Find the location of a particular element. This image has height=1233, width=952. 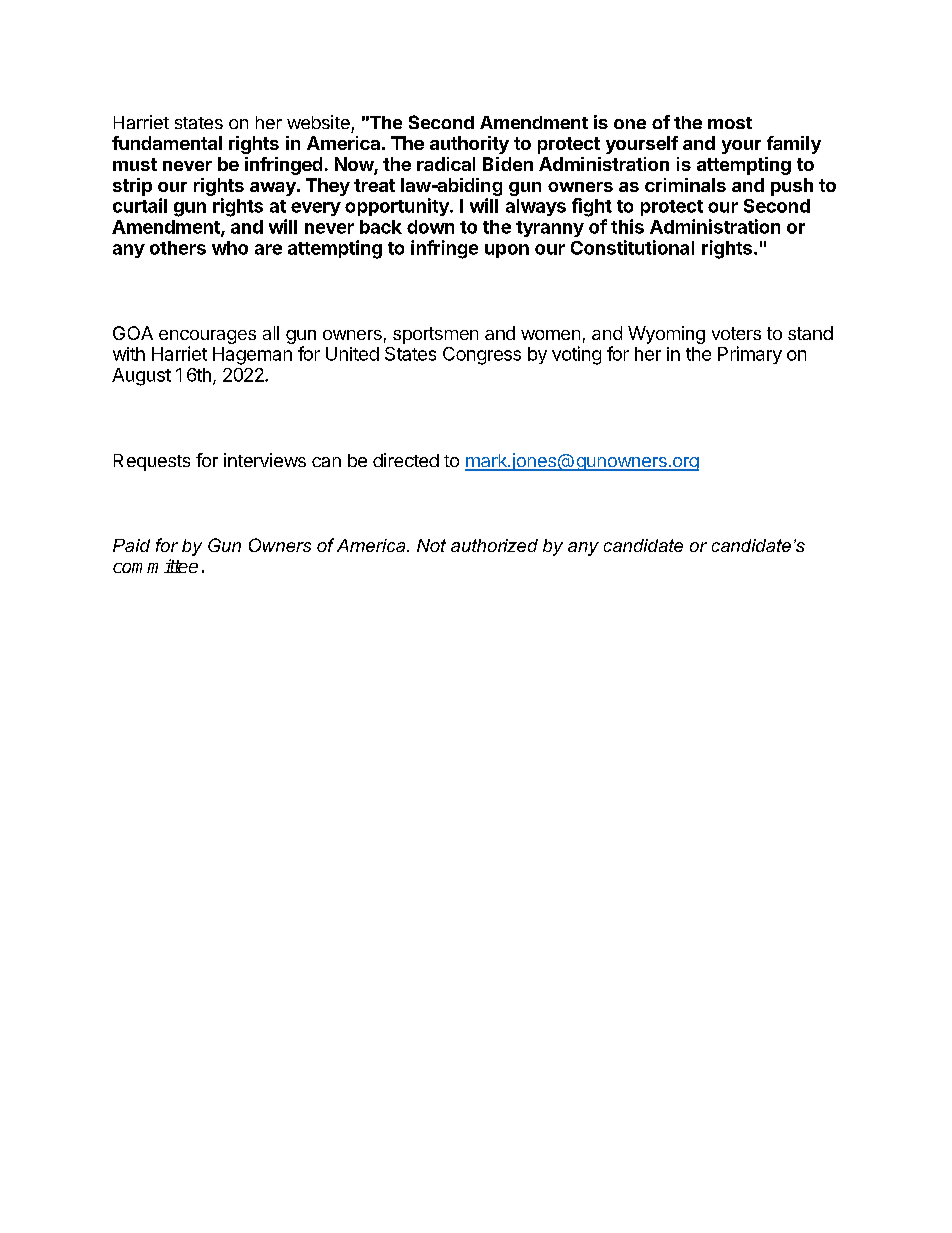

authority is located at coordinates (469, 145).
